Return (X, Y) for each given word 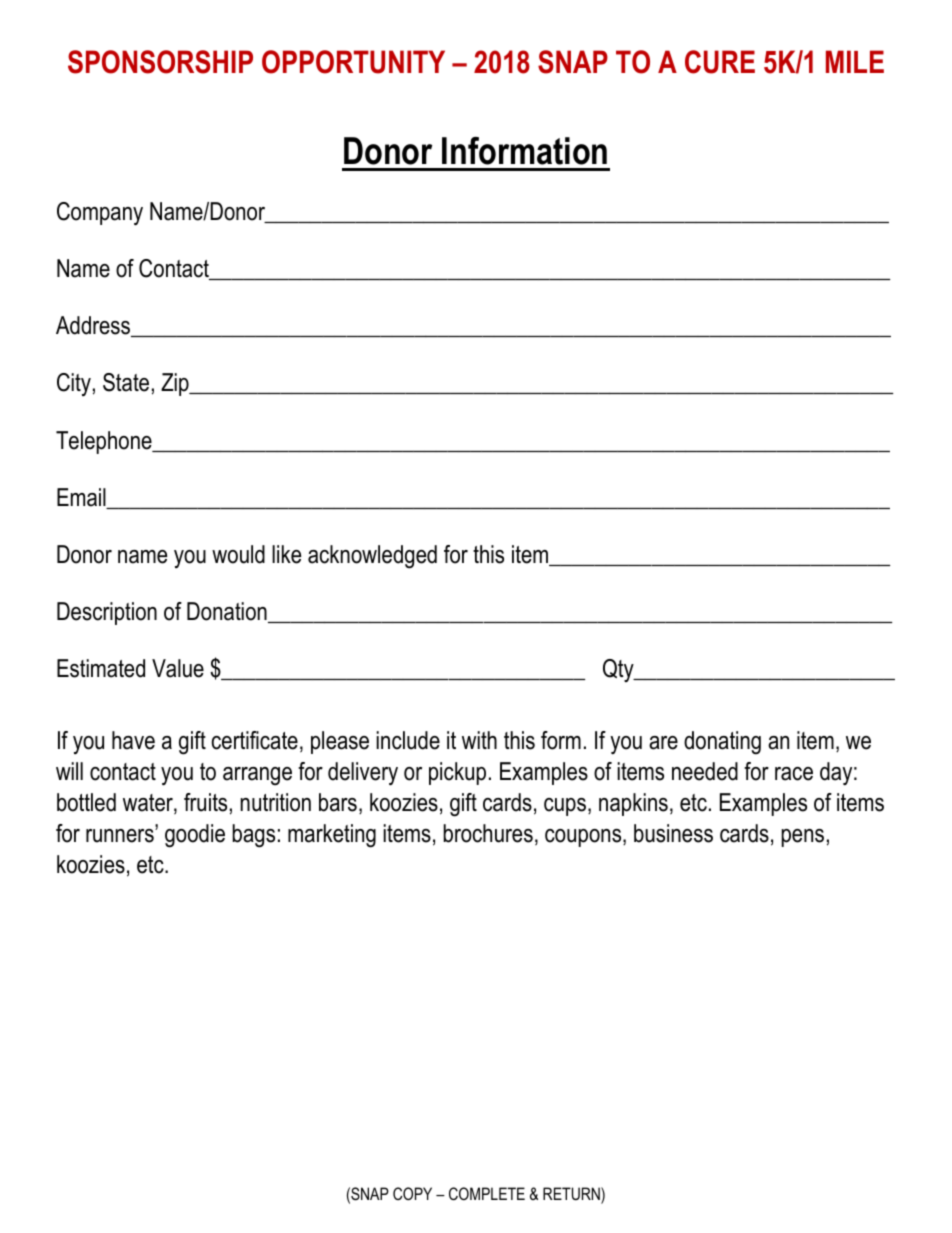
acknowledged (372, 557)
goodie (195, 836)
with (479, 740)
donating (722, 743)
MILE (855, 61)
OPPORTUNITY (353, 62)
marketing (332, 836)
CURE (720, 62)
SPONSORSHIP (160, 62)
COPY (412, 1193)
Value (178, 668)
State (126, 382)
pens (802, 838)
